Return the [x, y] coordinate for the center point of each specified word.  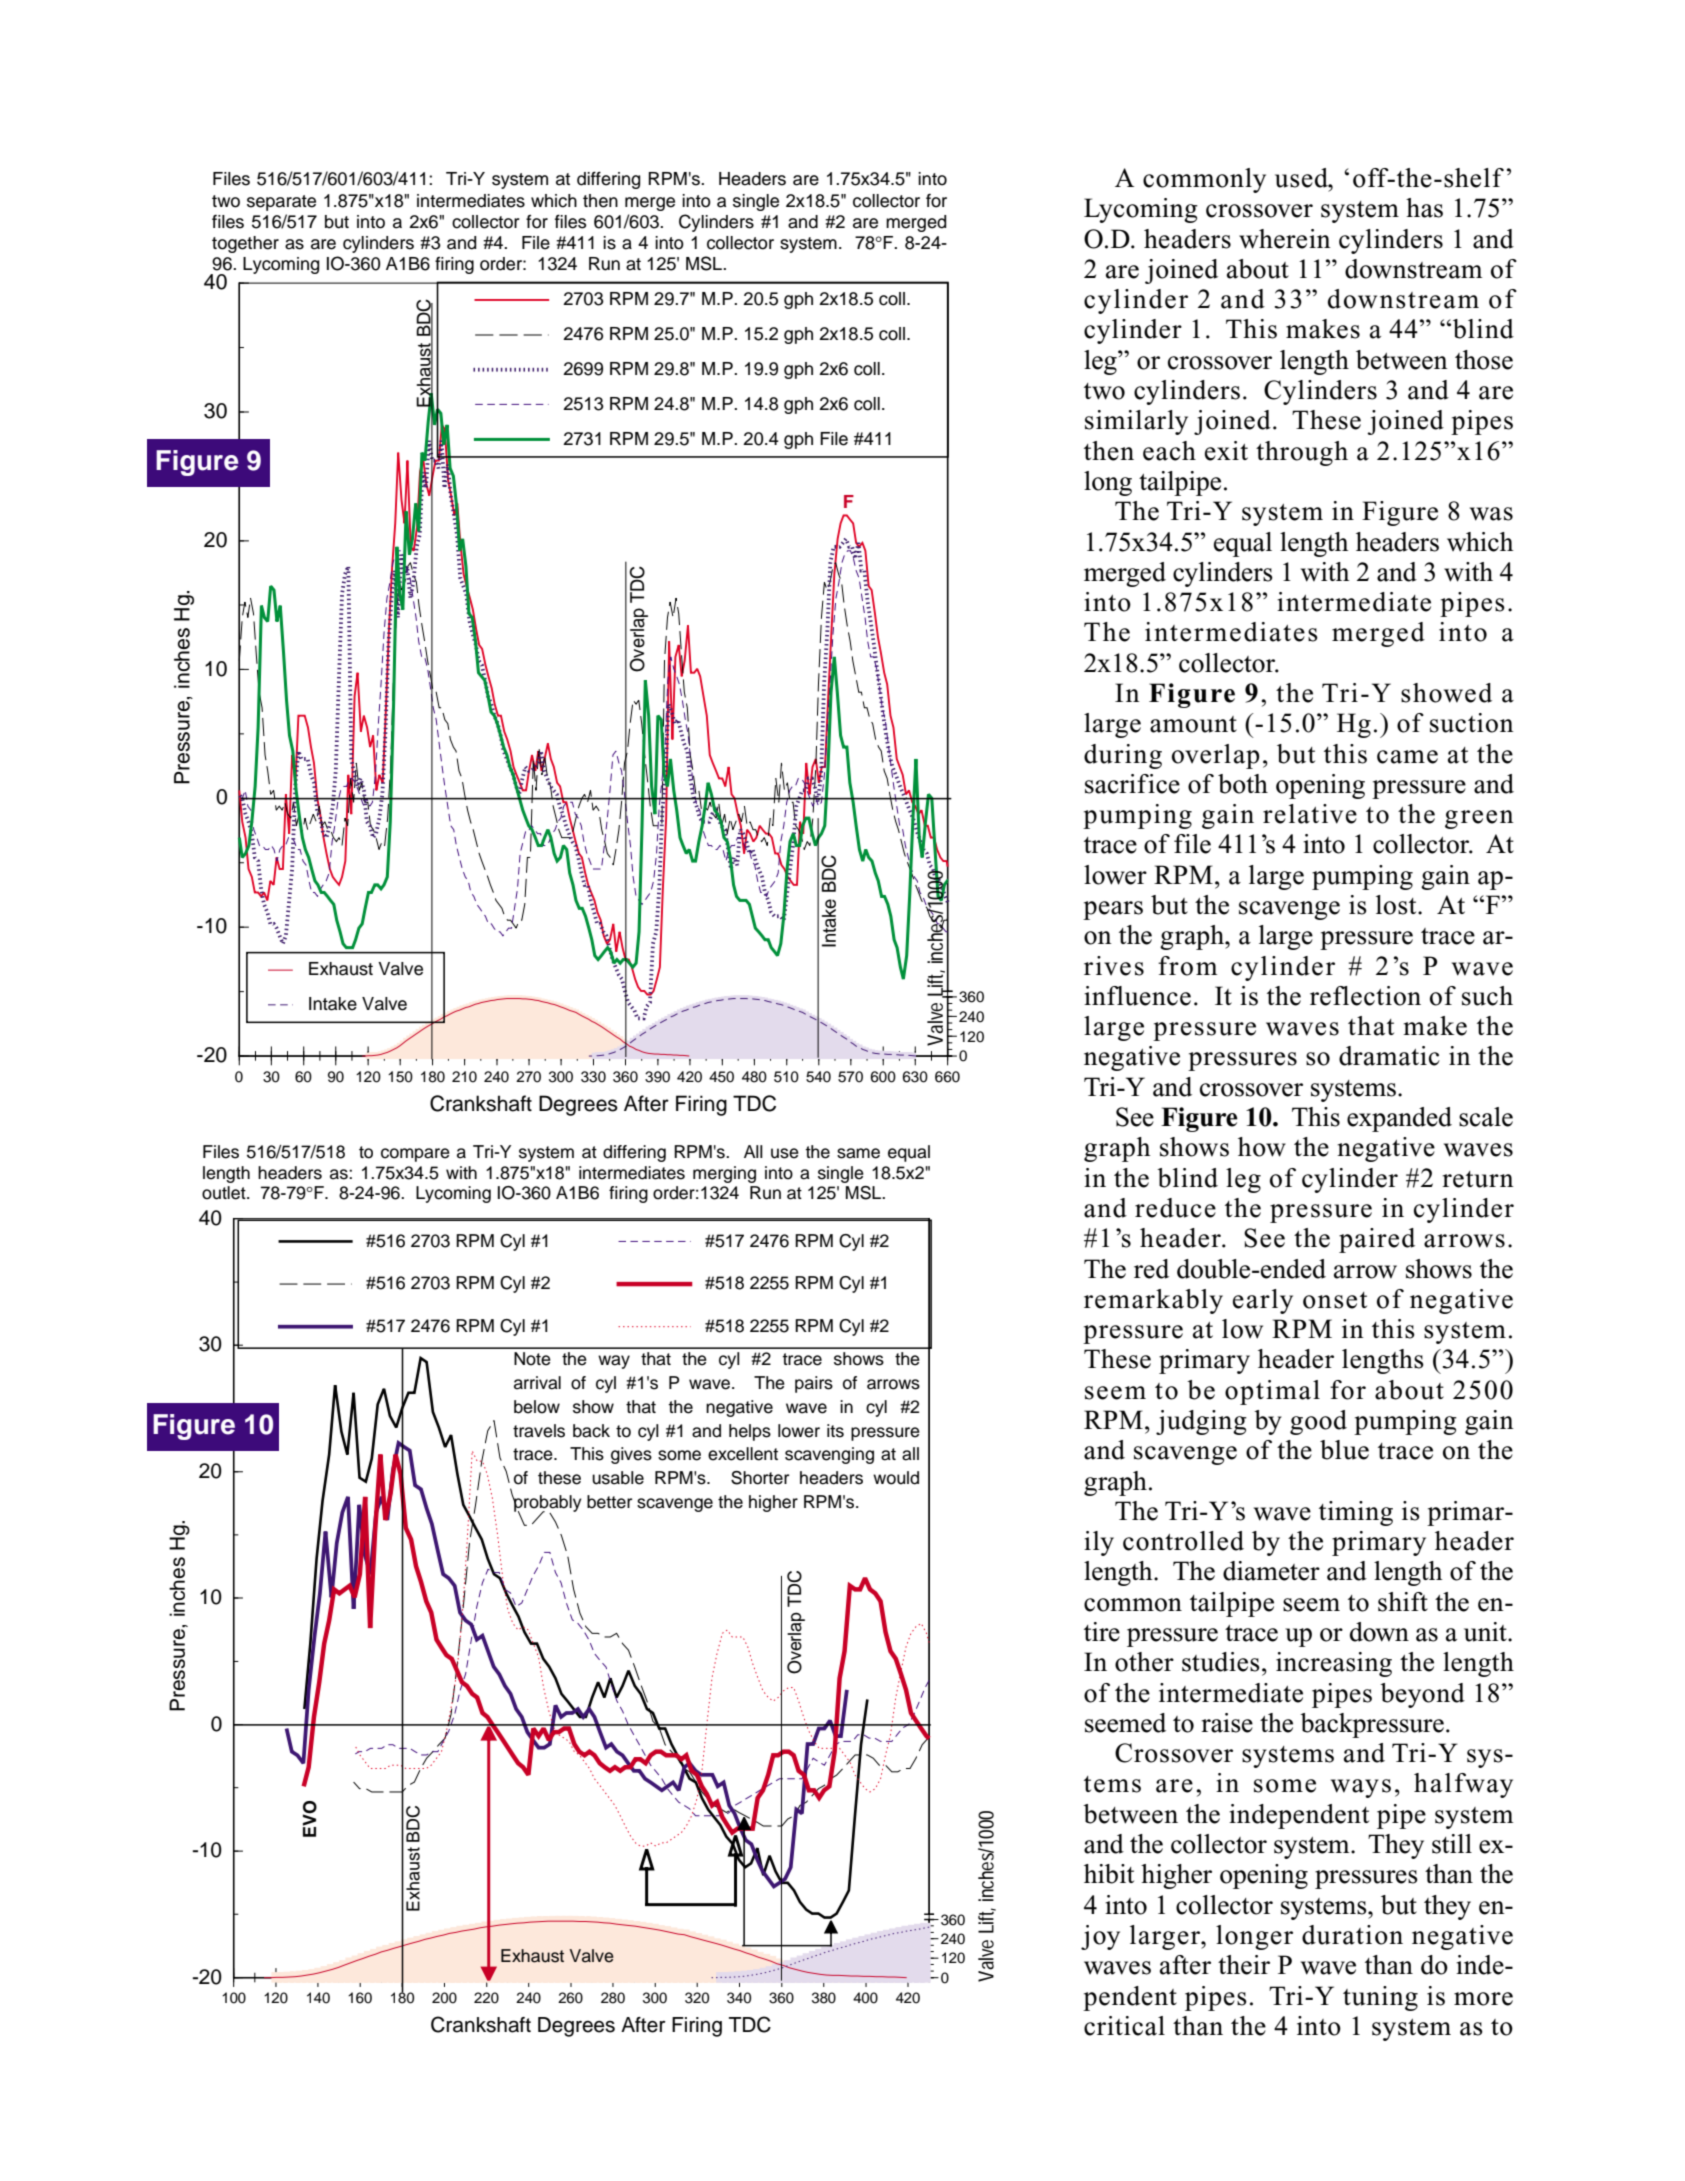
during [1123, 756]
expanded [1399, 1119]
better [609, 1502]
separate [281, 203]
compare [415, 1155]
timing [1356, 1513]
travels [539, 1431]
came [1407, 757]
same [858, 1153]
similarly [1136, 422]
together [245, 244]
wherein [1285, 239]
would [896, 1478]
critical [1124, 2026]
